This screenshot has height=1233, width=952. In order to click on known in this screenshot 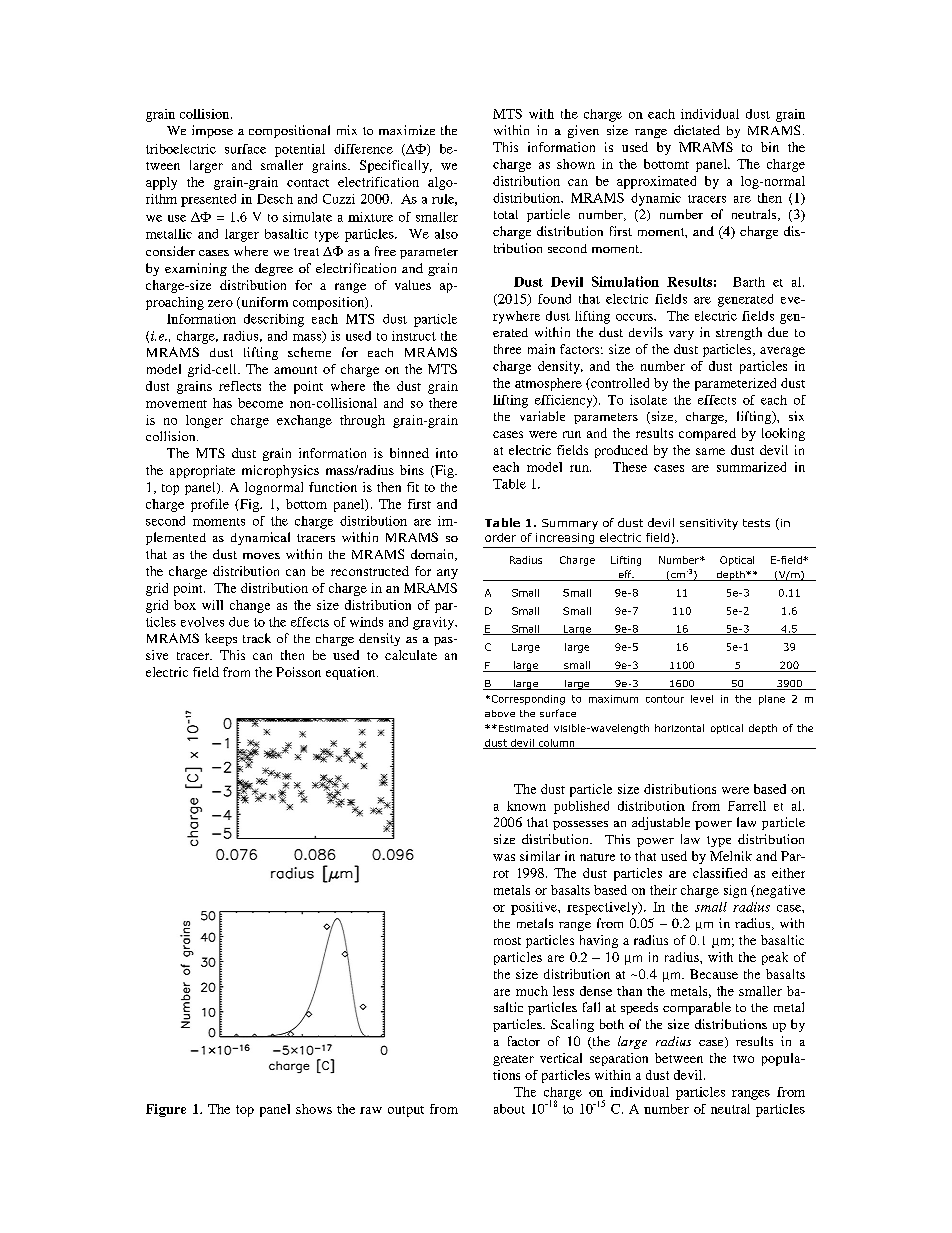, I will do `click(526, 806)`.
